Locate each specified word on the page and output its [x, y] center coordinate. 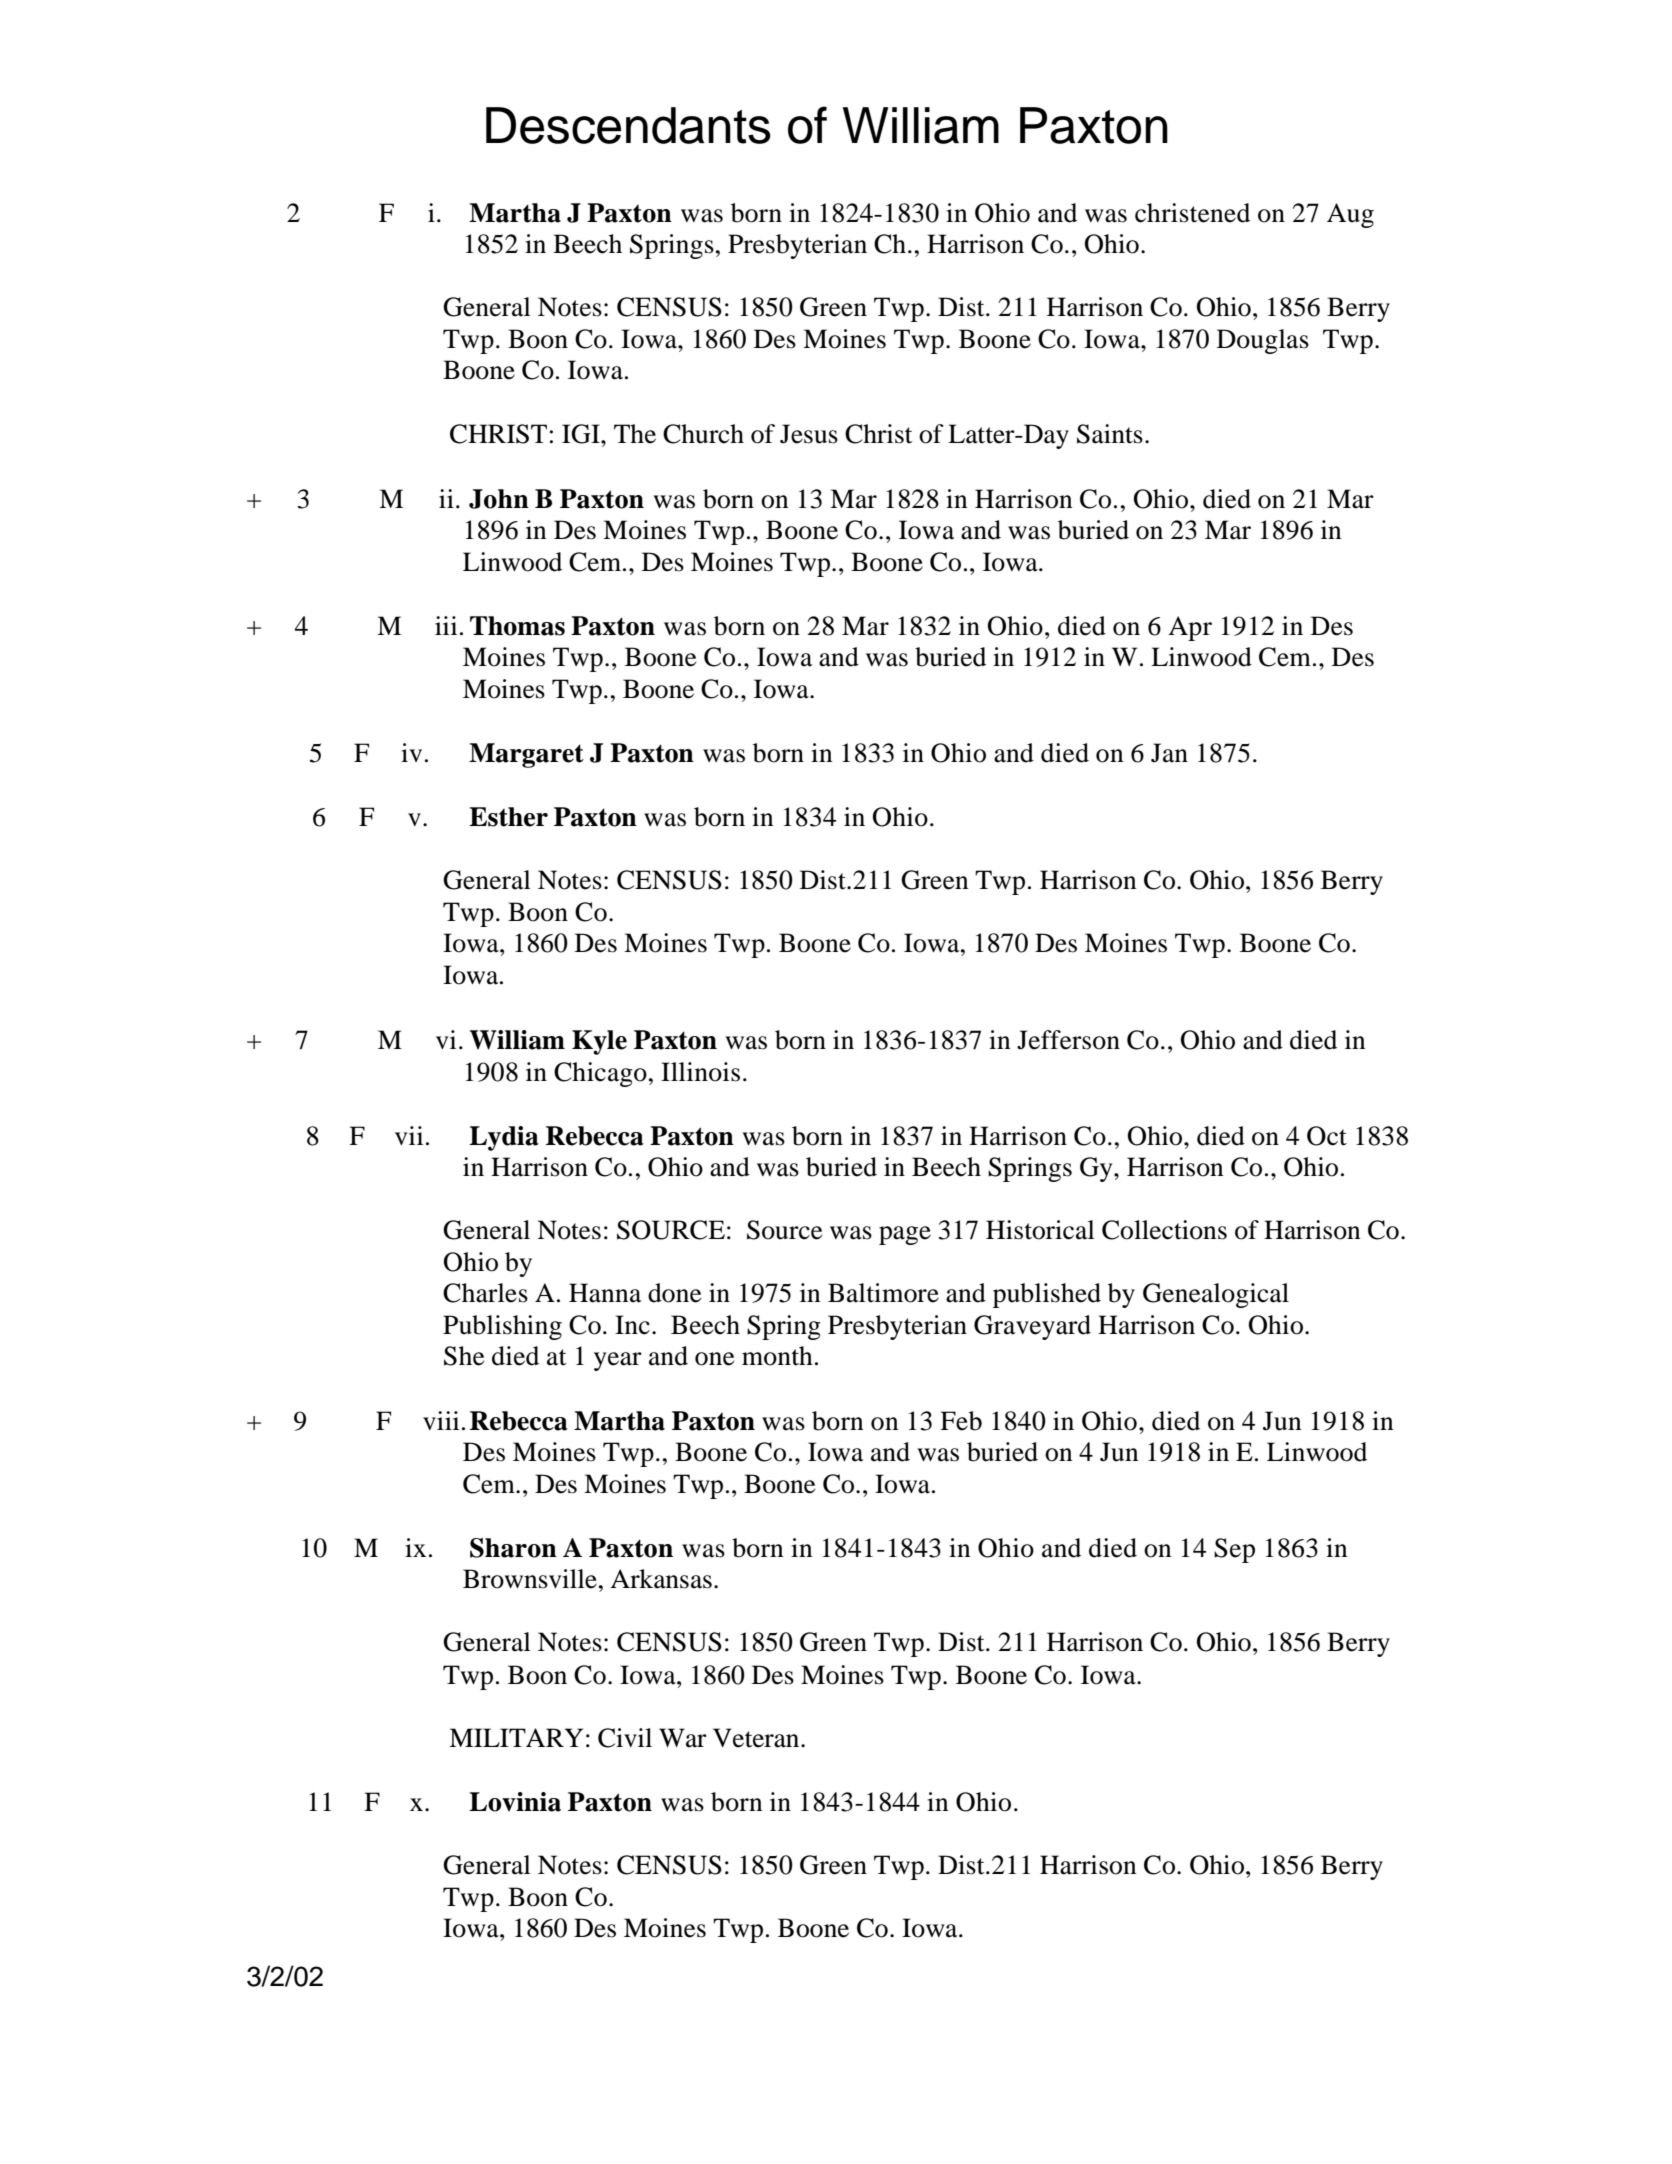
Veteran [757, 1738]
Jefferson [1068, 1040]
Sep [1234, 1550]
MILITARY [516, 1737]
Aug [1350, 215]
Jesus [809, 434]
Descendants [628, 125]
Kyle [599, 1042]
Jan [1169, 753]
